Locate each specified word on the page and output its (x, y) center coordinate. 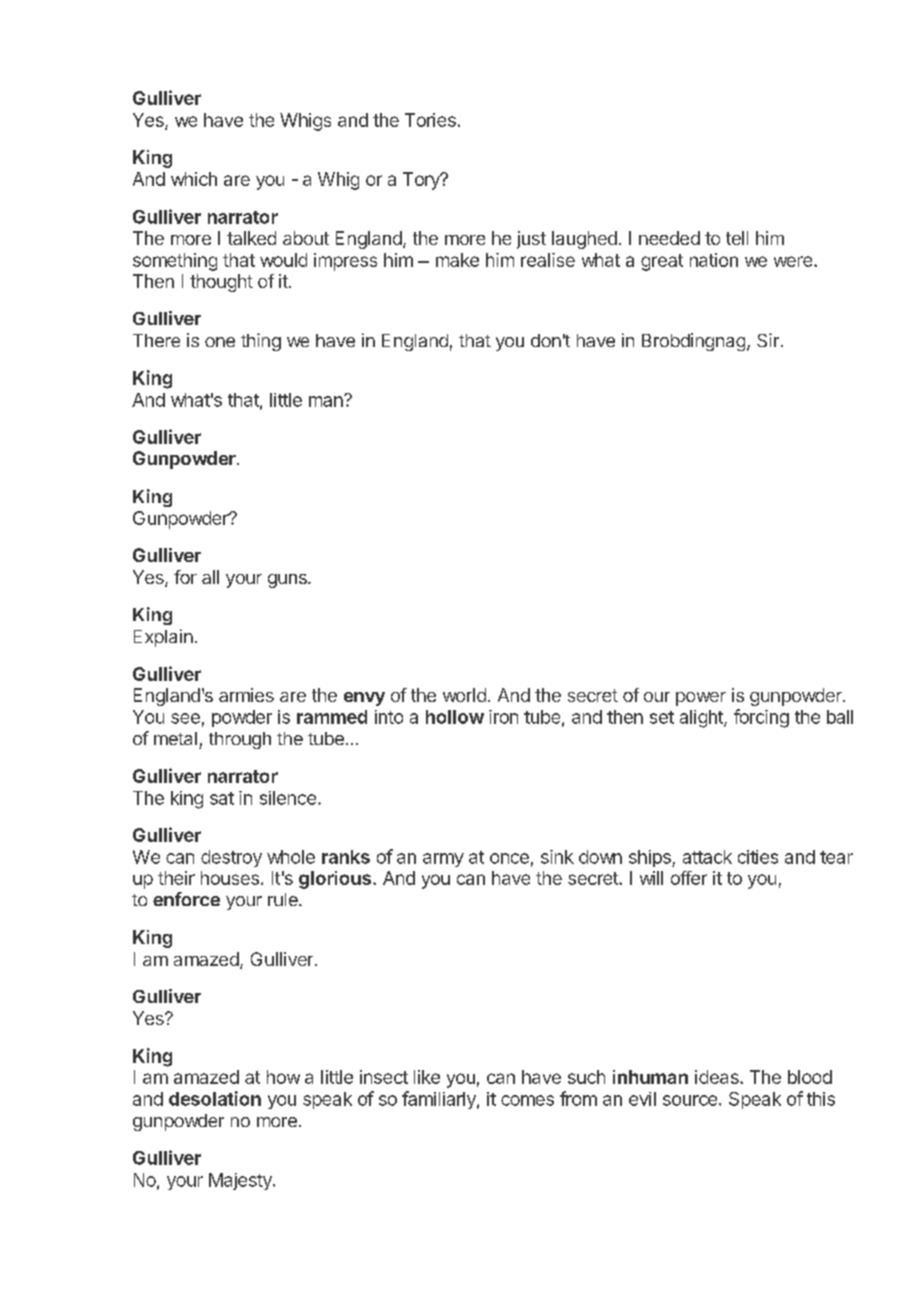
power (701, 699)
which (194, 179)
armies (246, 695)
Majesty (241, 1181)
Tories (430, 120)
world (464, 695)
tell (737, 238)
